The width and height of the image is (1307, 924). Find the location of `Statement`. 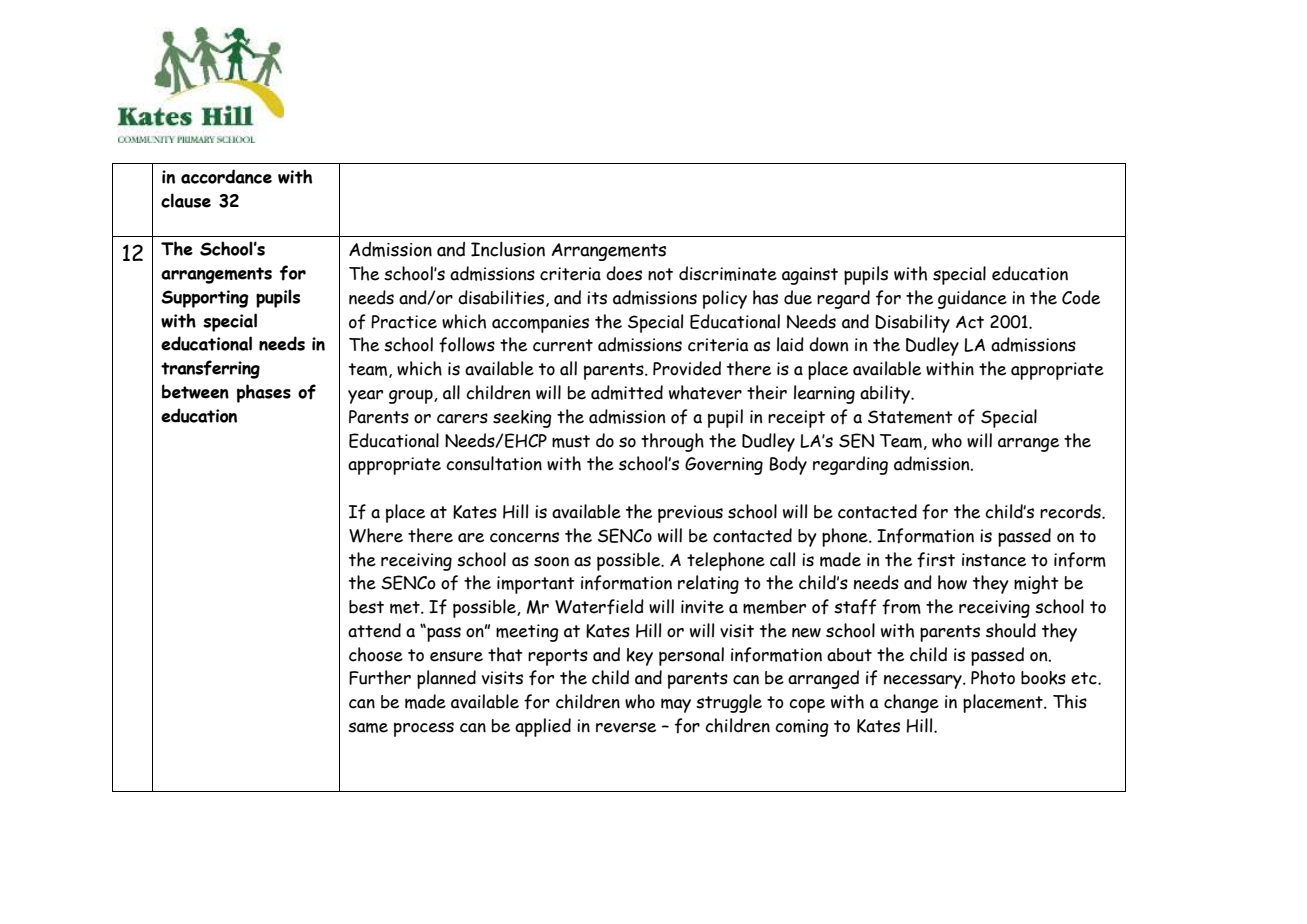

Statement is located at coordinates (910, 417).
